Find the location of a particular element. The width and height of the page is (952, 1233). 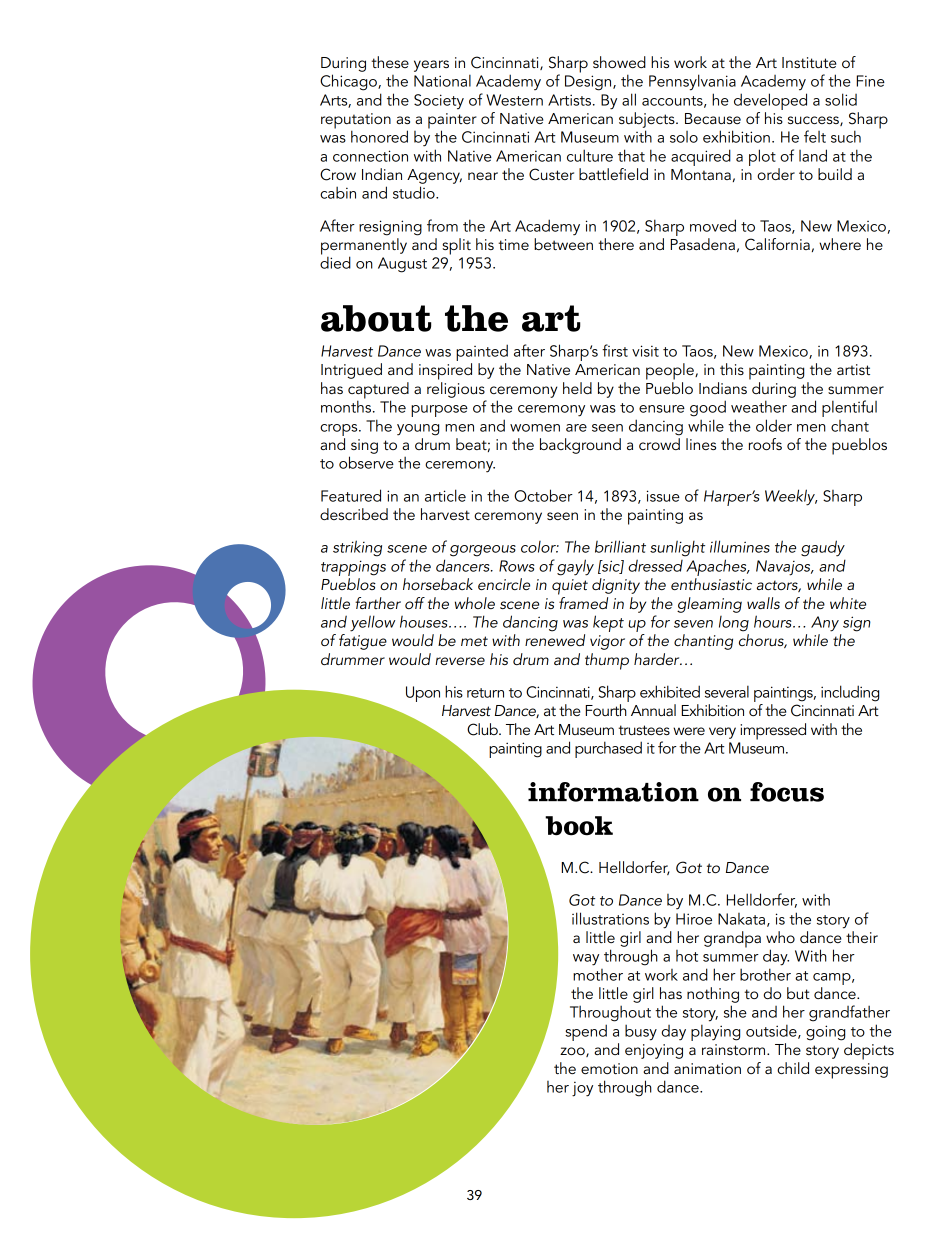

Any is located at coordinates (825, 624).
